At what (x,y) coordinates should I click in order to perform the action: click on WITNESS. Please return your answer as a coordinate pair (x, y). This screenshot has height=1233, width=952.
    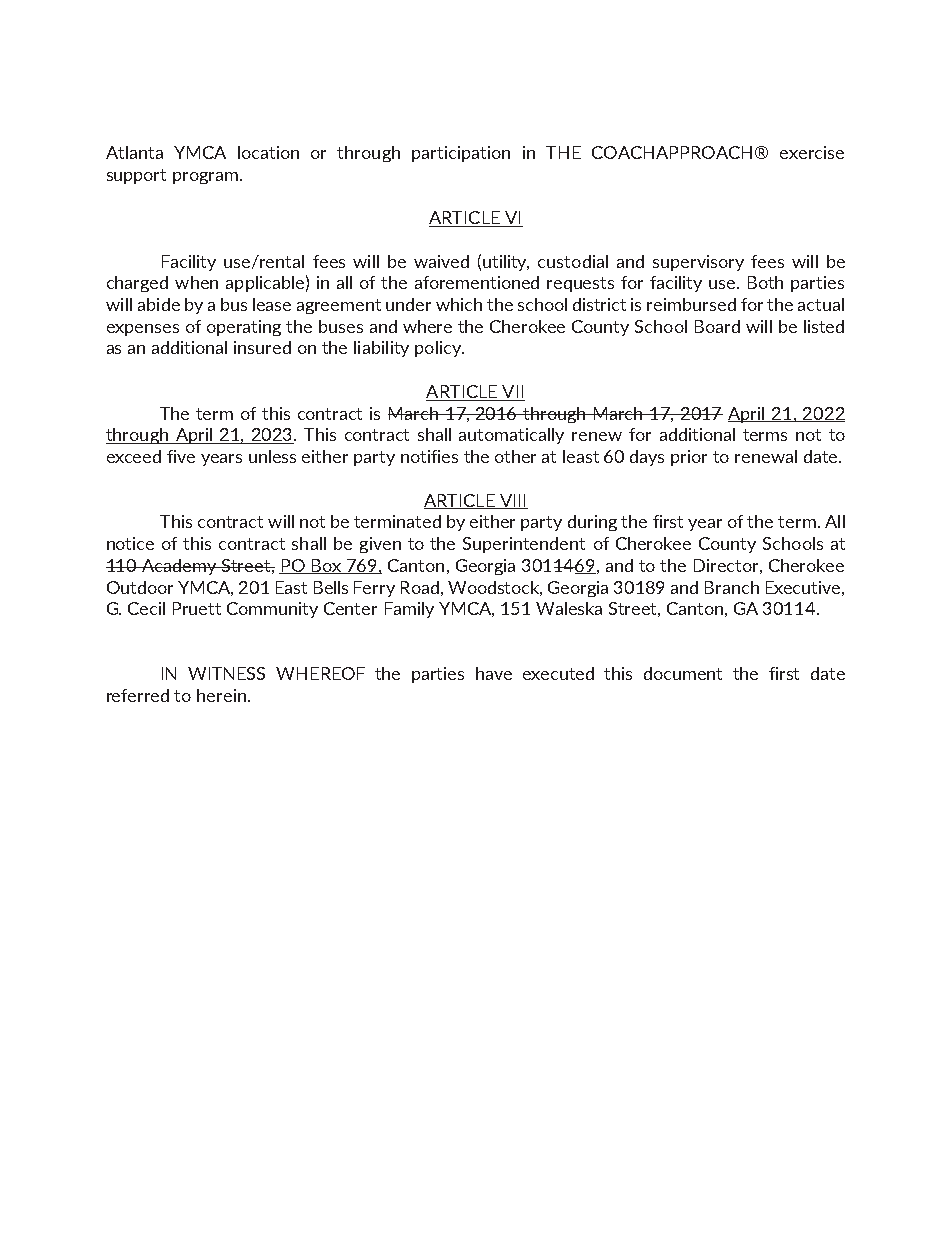
    Looking at the image, I should click on (226, 673).
